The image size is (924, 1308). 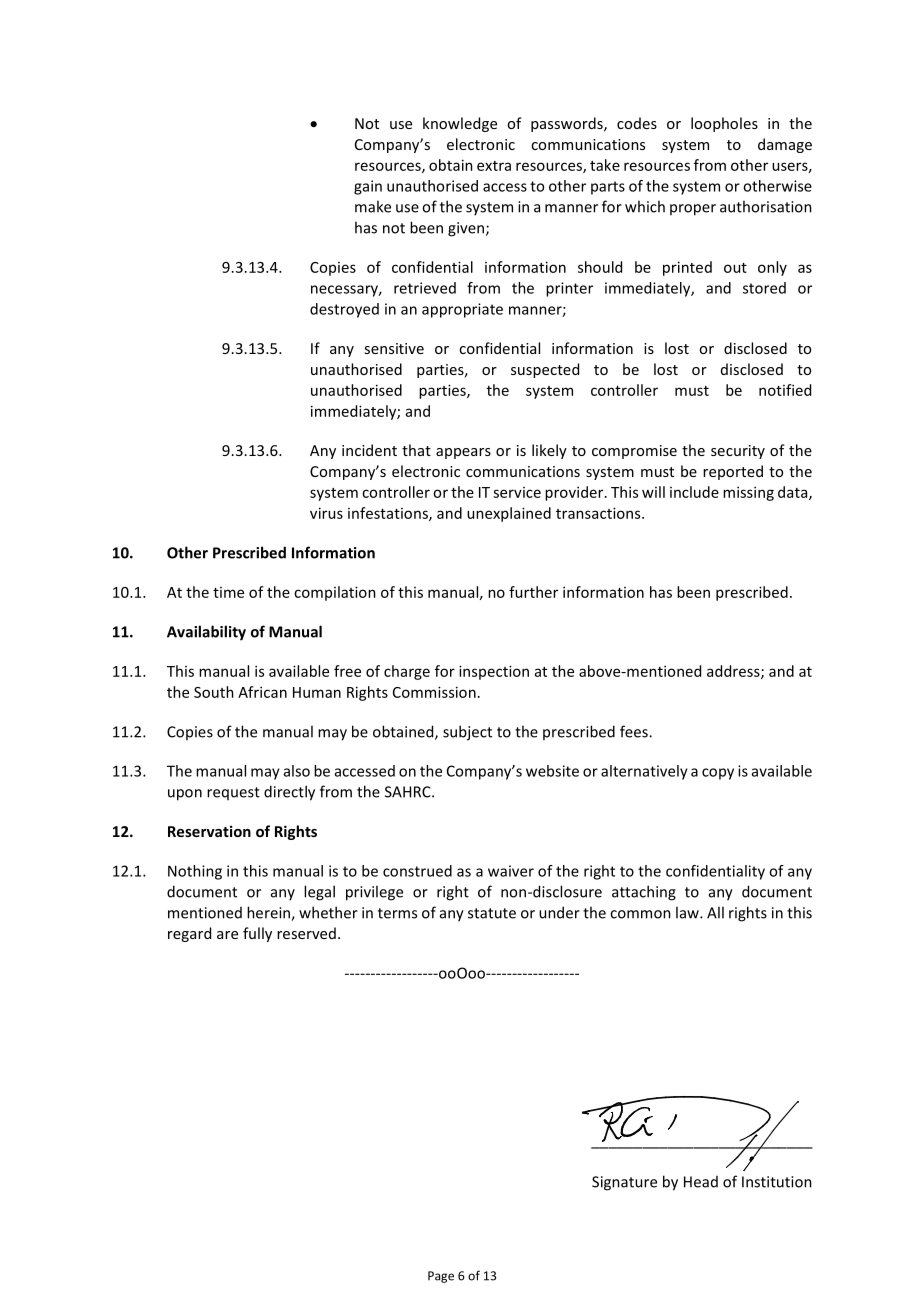 I want to click on inspection, so click(x=494, y=672).
